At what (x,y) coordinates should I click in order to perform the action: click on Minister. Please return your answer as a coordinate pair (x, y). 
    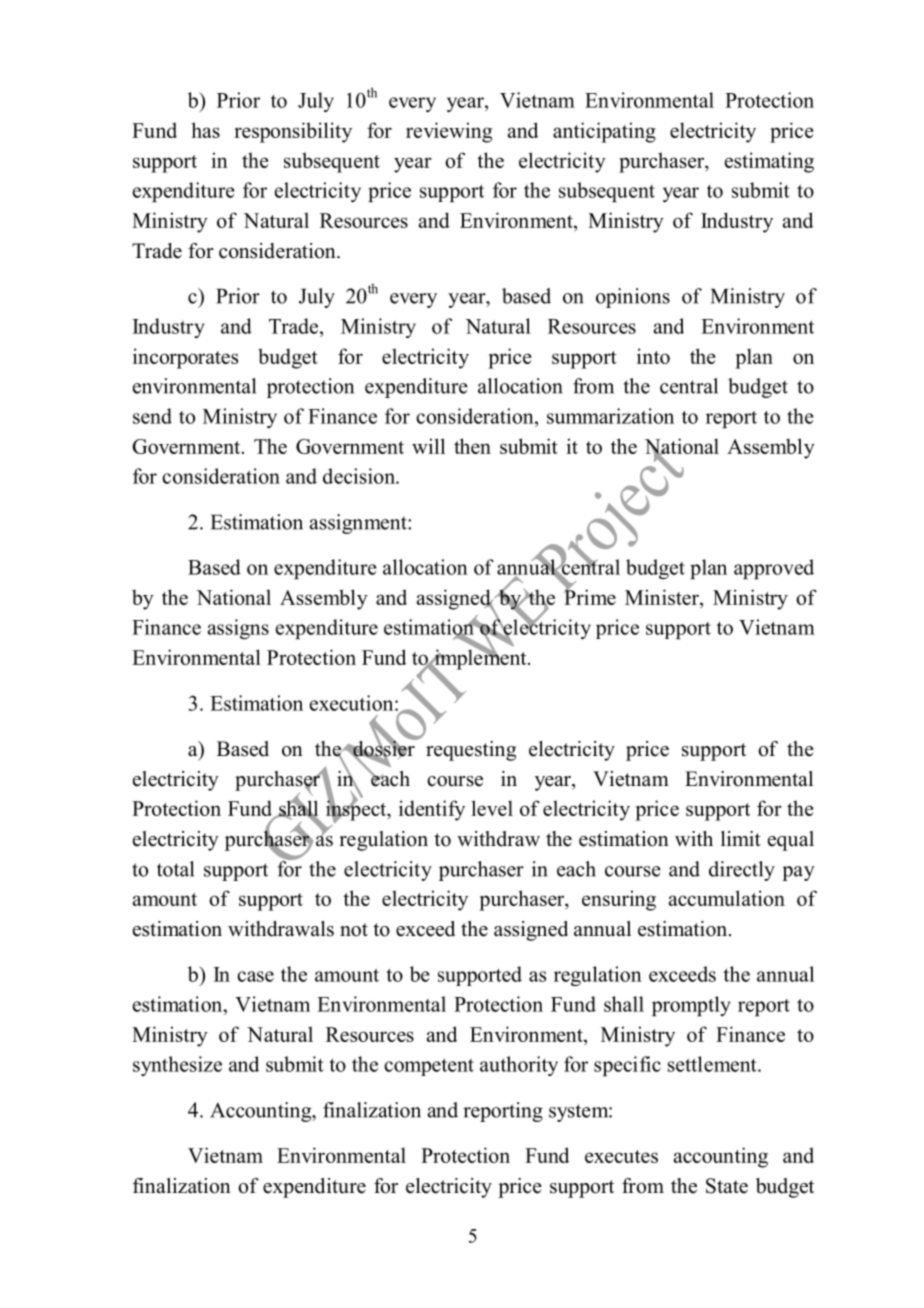
    Looking at the image, I should click on (663, 598).
